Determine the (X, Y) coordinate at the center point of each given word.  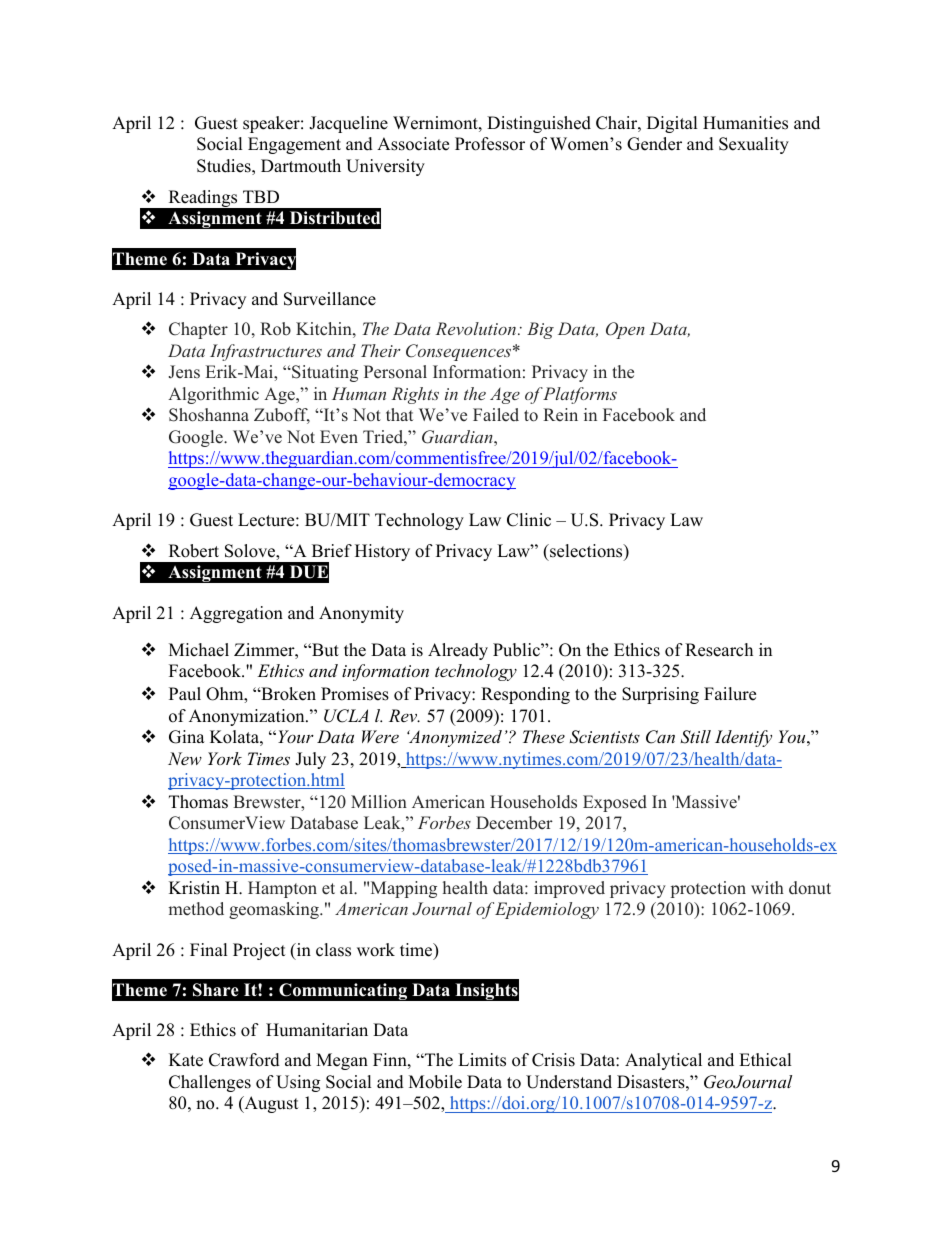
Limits (482, 1060)
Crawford (244, 1060)
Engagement (294, 145)
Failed (496, 415)
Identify (743, 738)
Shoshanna (209, 415)
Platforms (580, 395)
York (225, 758)
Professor (490, 144)
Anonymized (454, 738)
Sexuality (754, 145)
